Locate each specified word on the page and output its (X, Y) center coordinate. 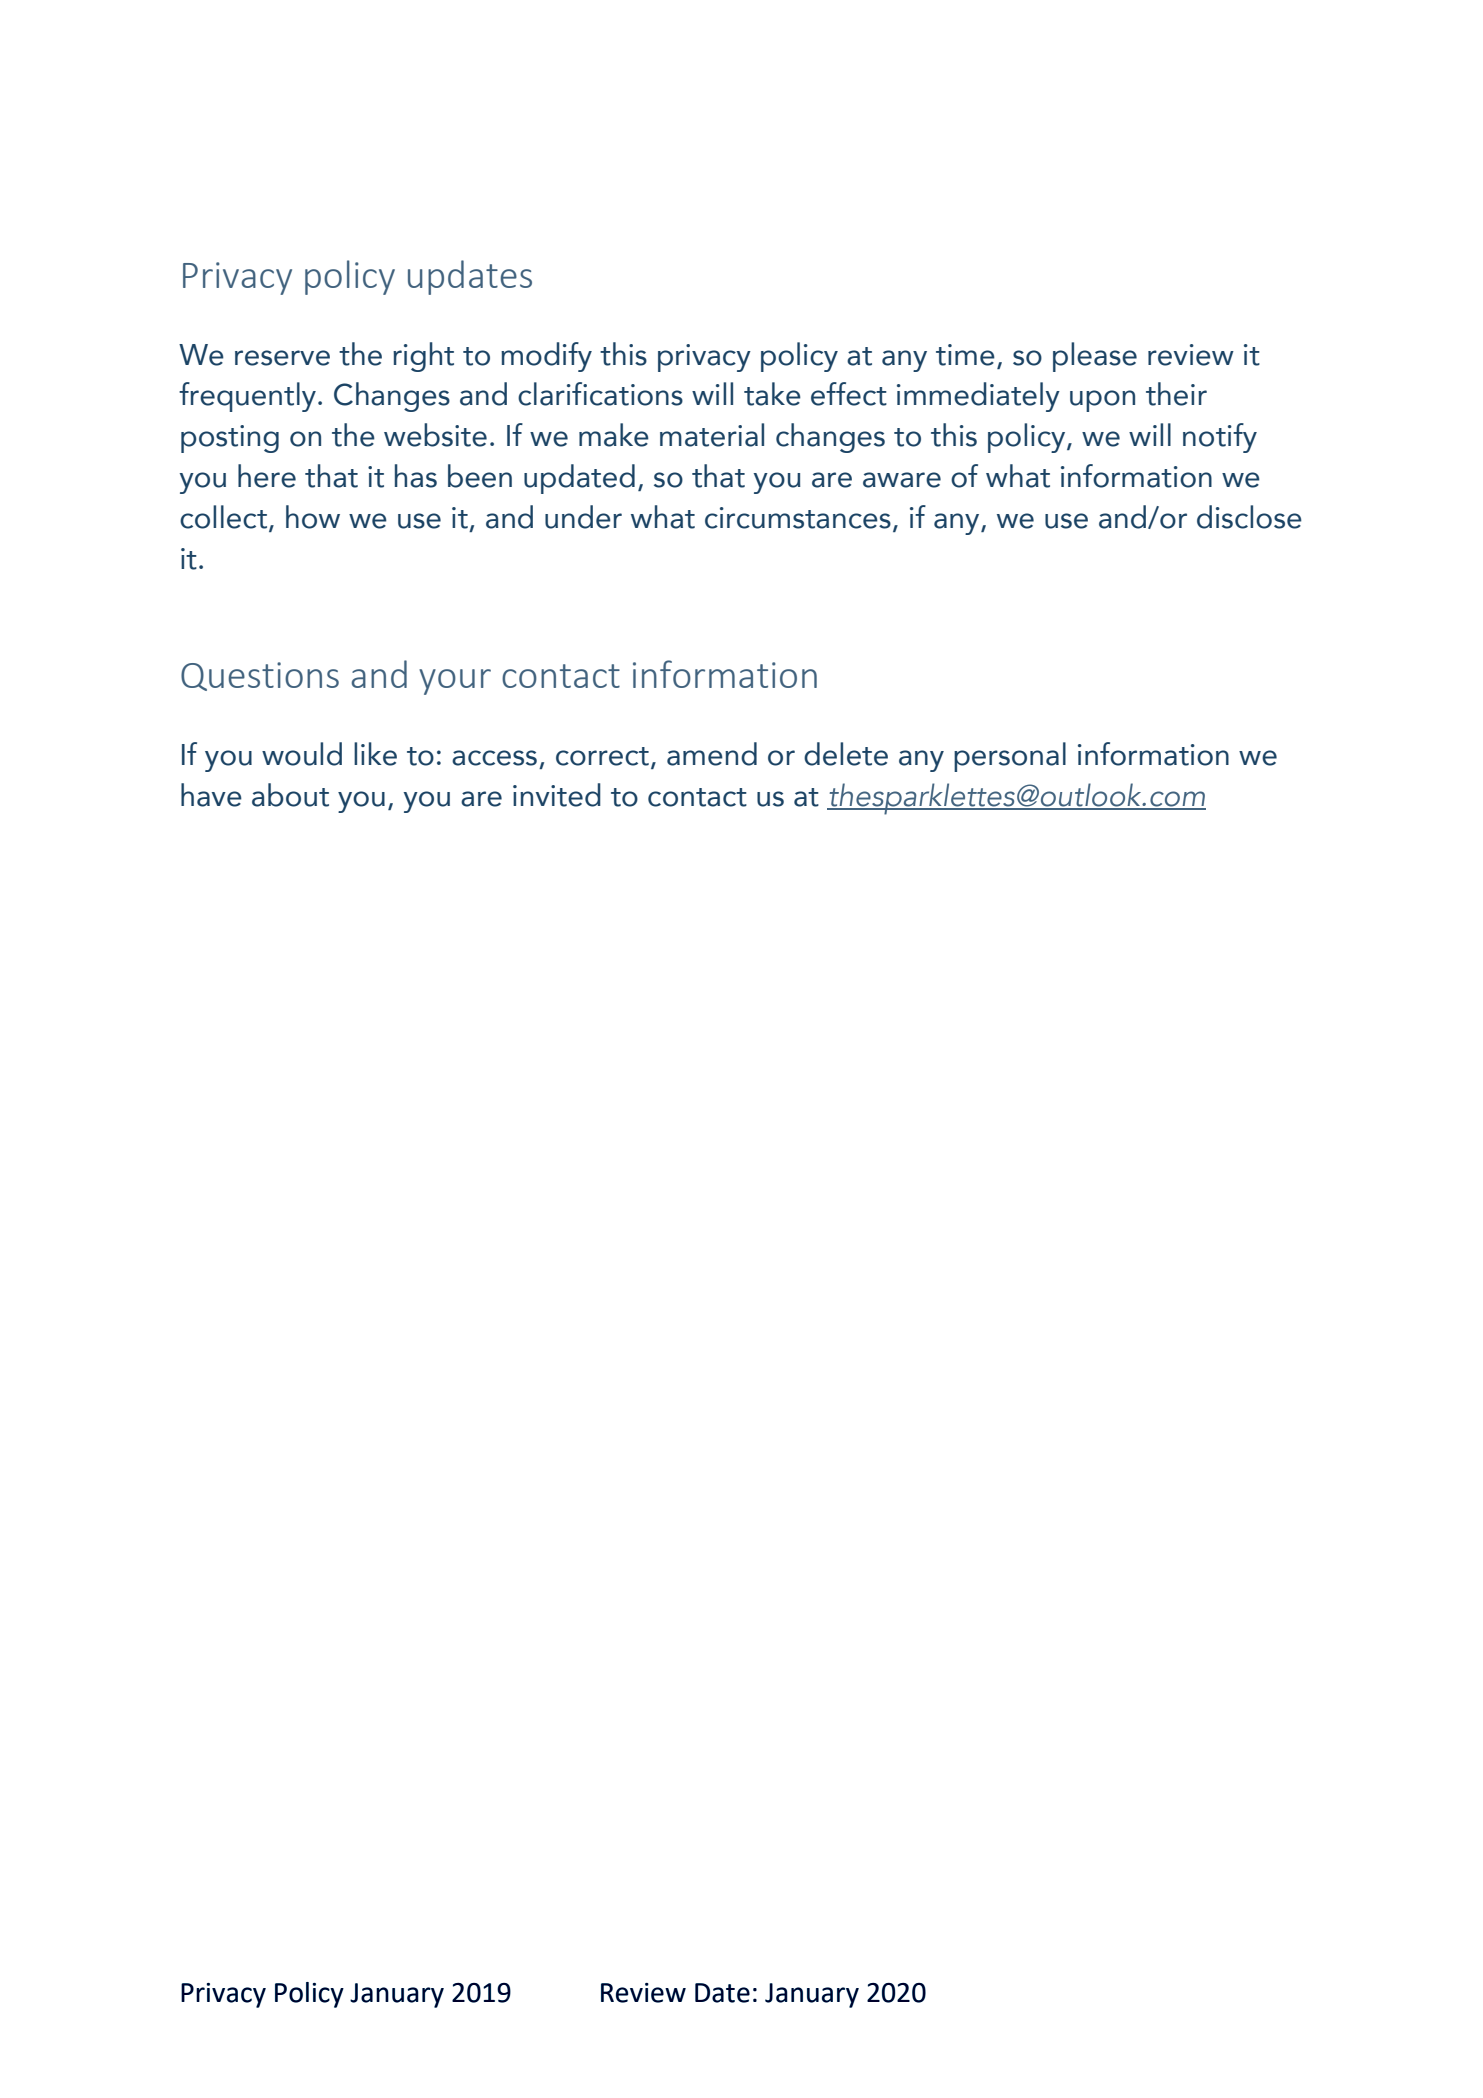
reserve (282, 358)
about (290, 795)
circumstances (798, 518)
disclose (1249, 517)
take (772, 394)
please (1095, 357)
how (313, 517)
